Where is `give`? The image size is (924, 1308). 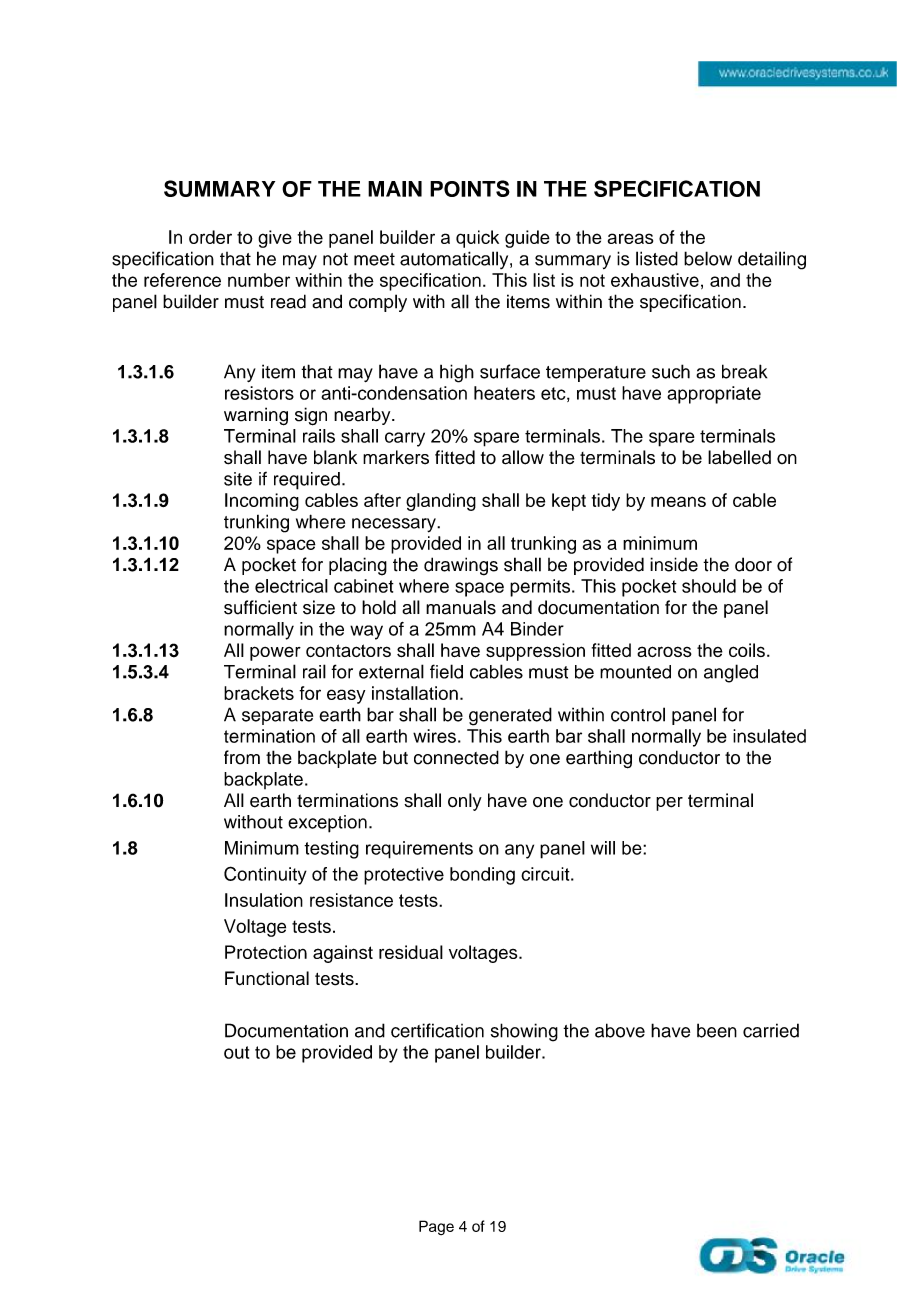 give is located at coordinates (275, 239).
